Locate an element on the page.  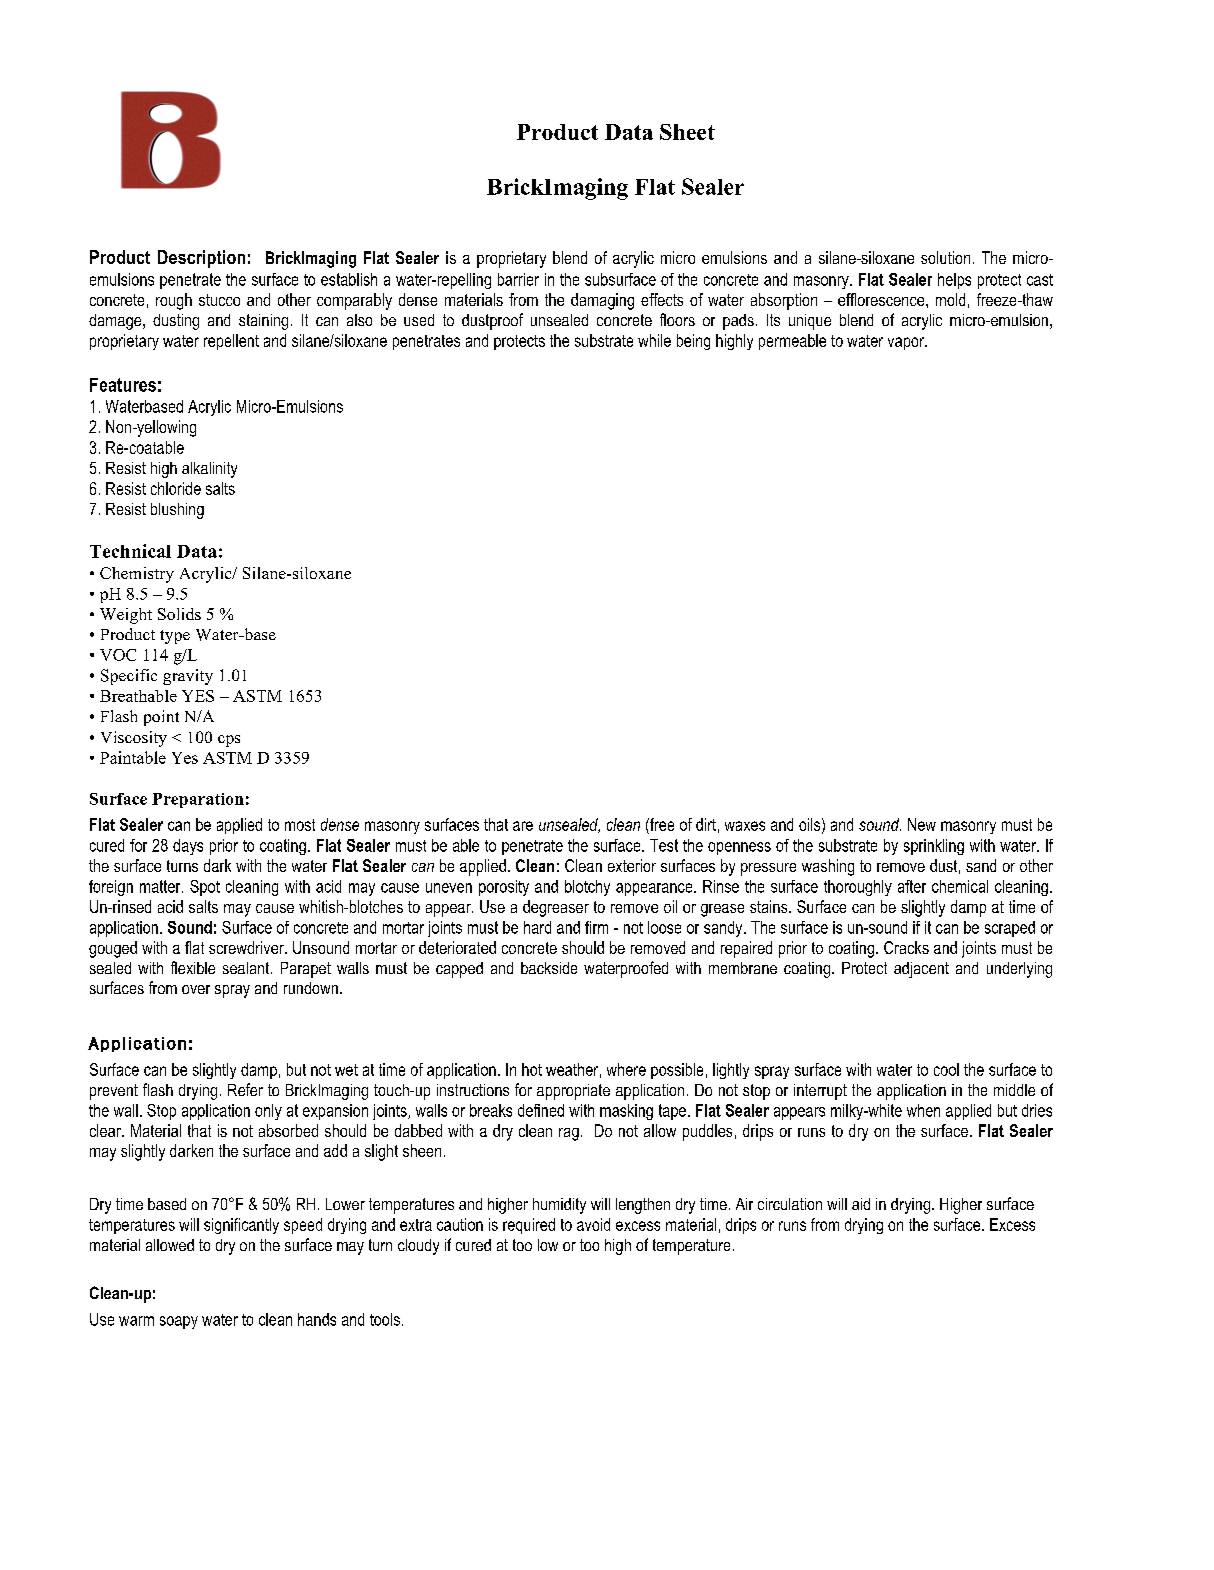
solution is located at coordinates (945, 257).
